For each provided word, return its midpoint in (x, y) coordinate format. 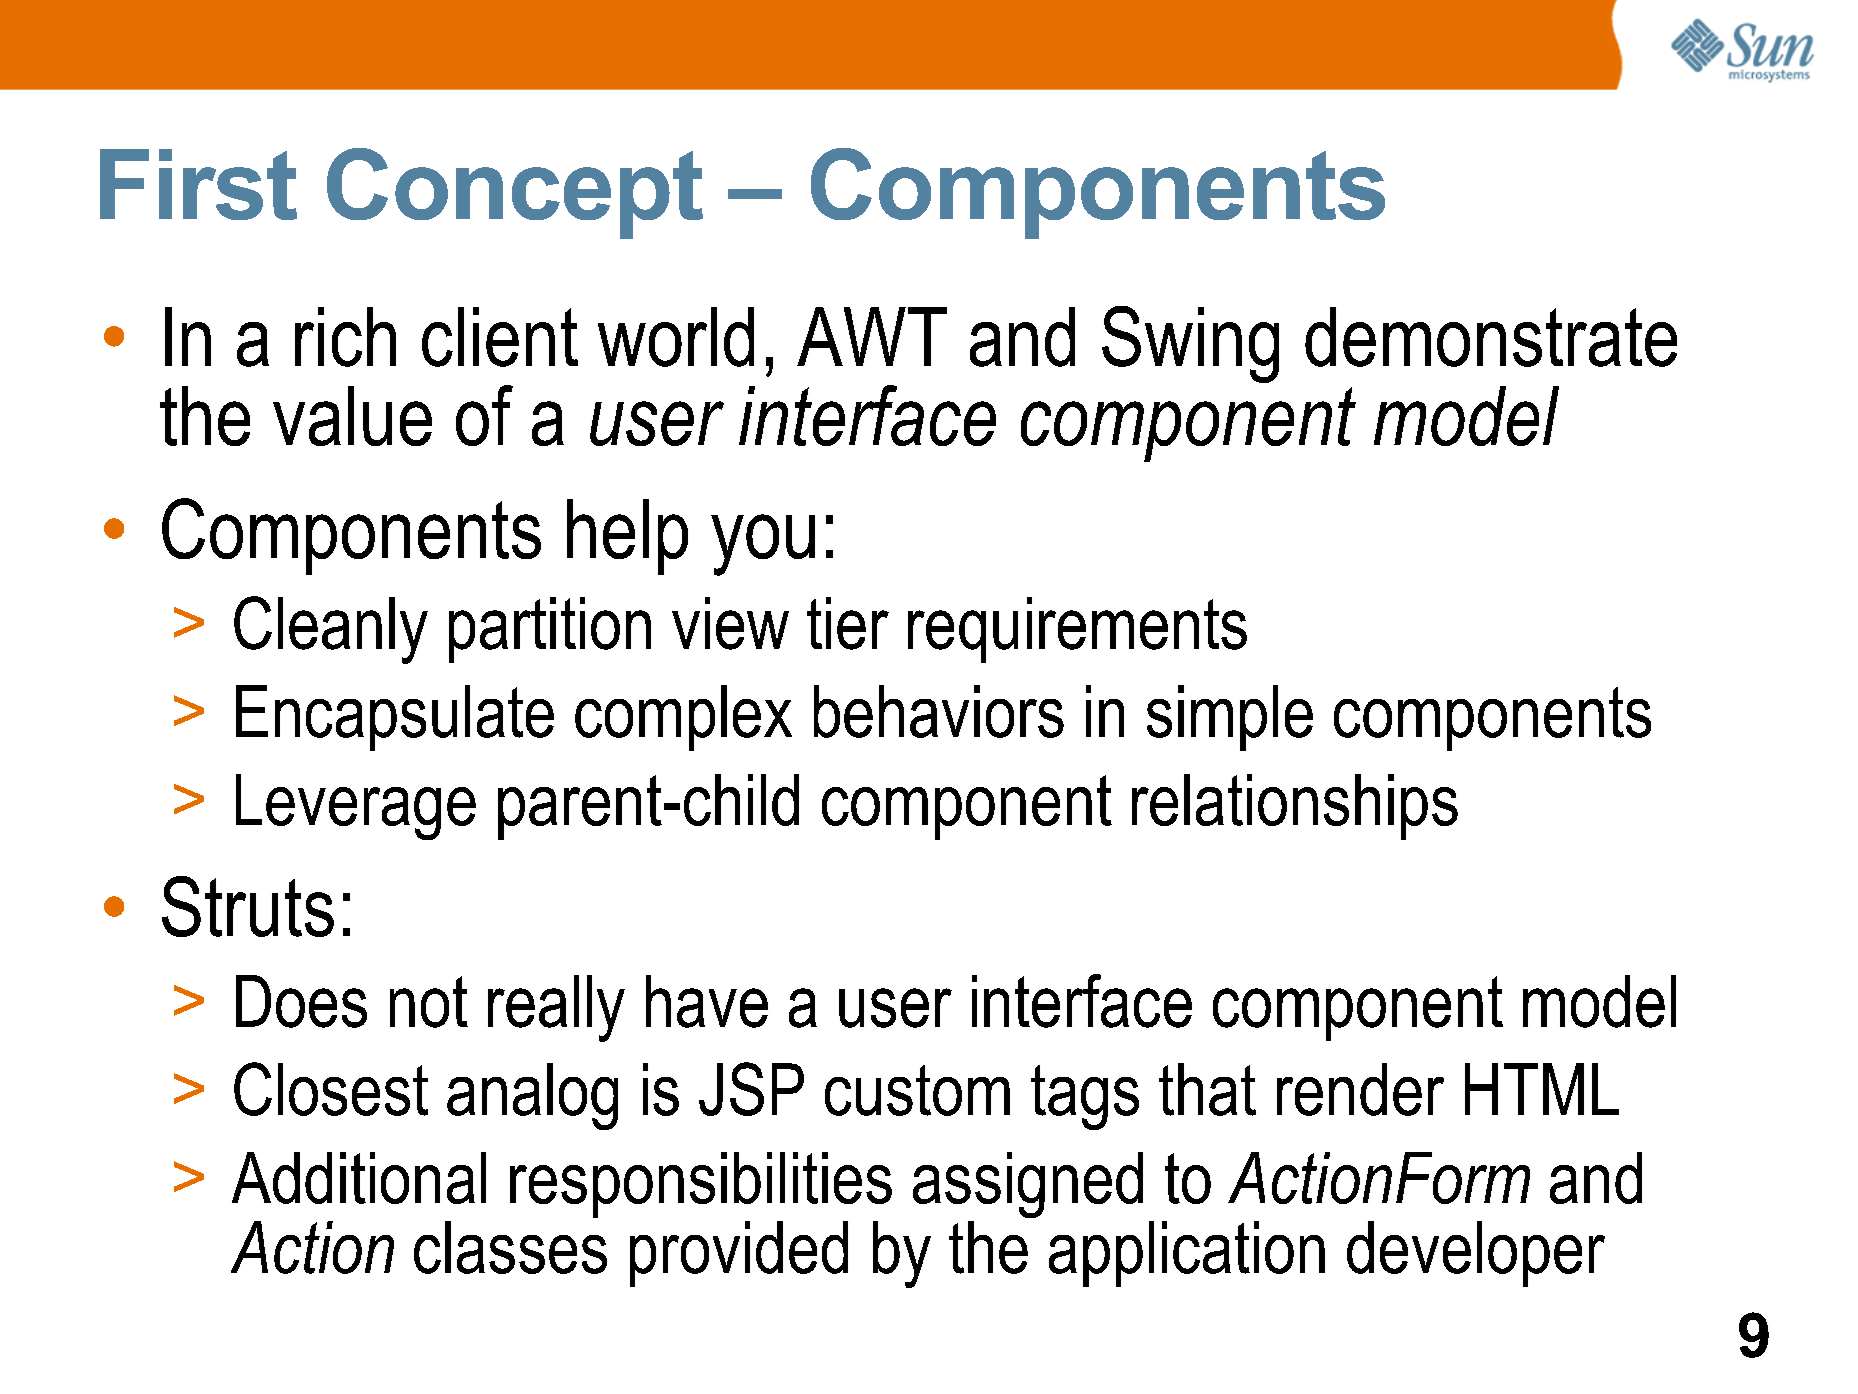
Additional (359, 1178)
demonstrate (1491, 337)
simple (1230, 718)
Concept (515, 193)
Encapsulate (395, 718)
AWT (872, 336)
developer (1476, 1254)
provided (739, 1254)
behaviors (939, 711)
